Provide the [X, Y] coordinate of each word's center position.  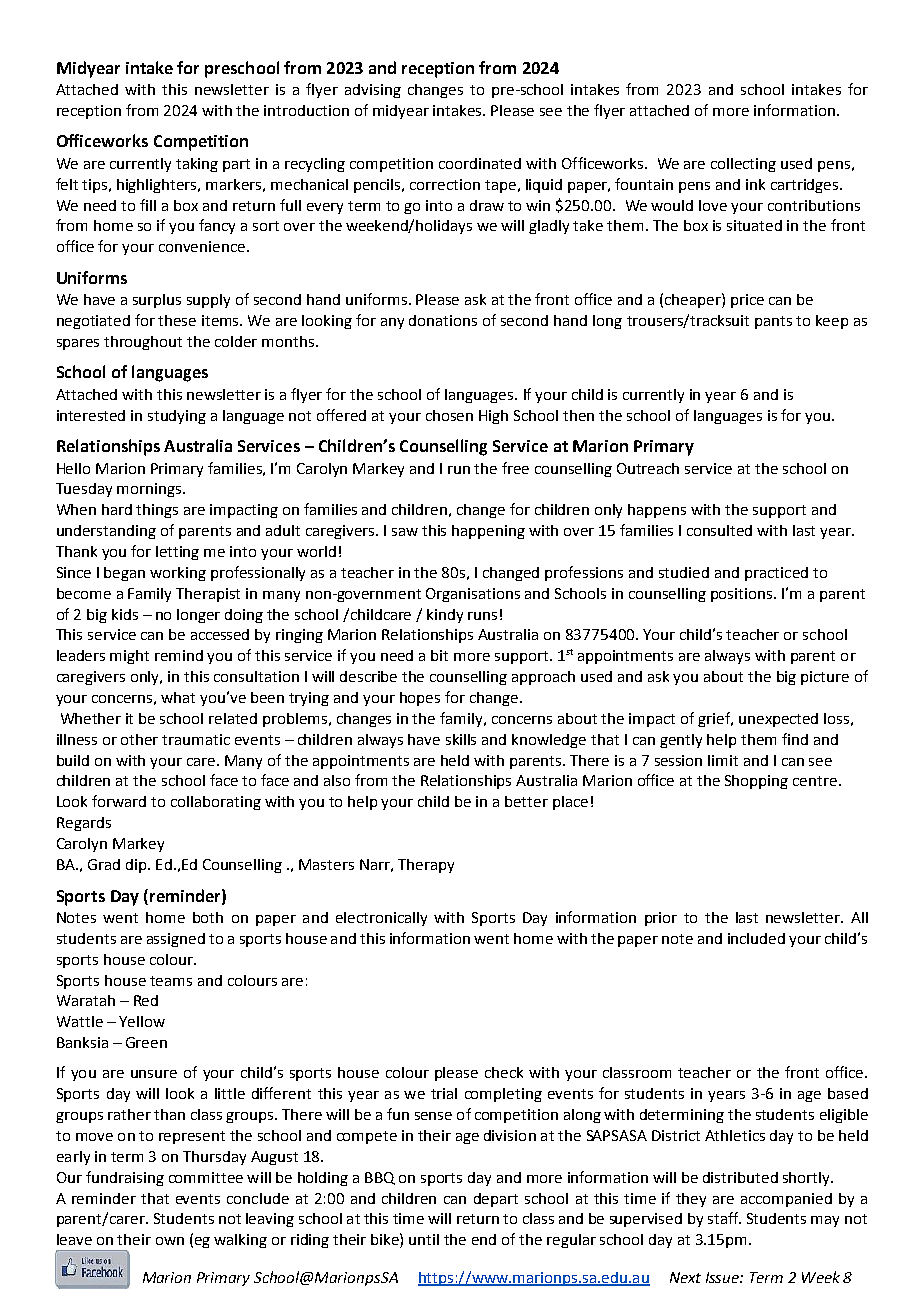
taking [197, 165]
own [170, 1241]
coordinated [480, 163]
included [756, 938]
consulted [719, 530]
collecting [743, 165]
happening [488, 532]
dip [137, 866]
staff [724, 1218]
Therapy [426, 866]
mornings [150, 490]
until [424, 1239]
